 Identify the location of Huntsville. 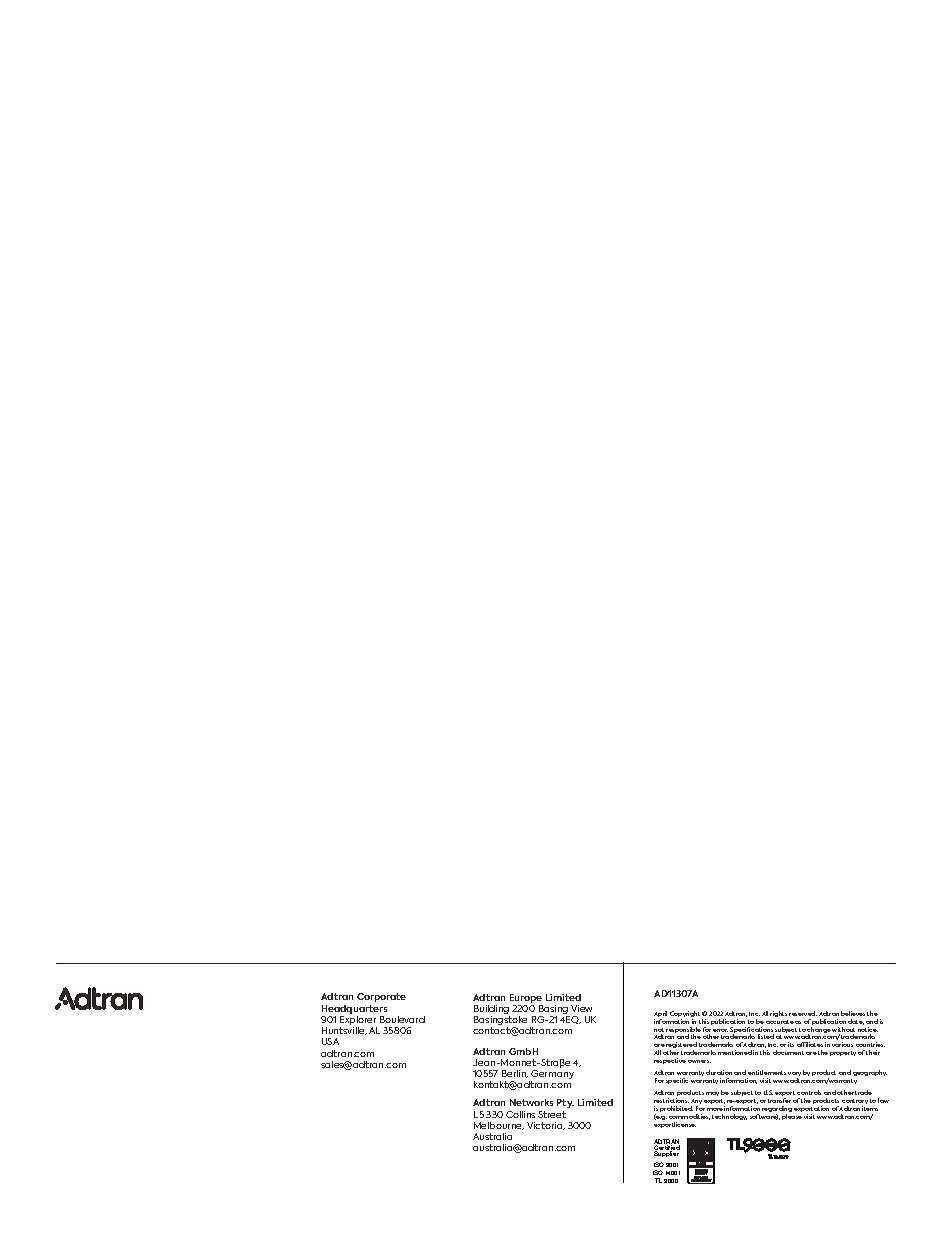
(344, 1031).
